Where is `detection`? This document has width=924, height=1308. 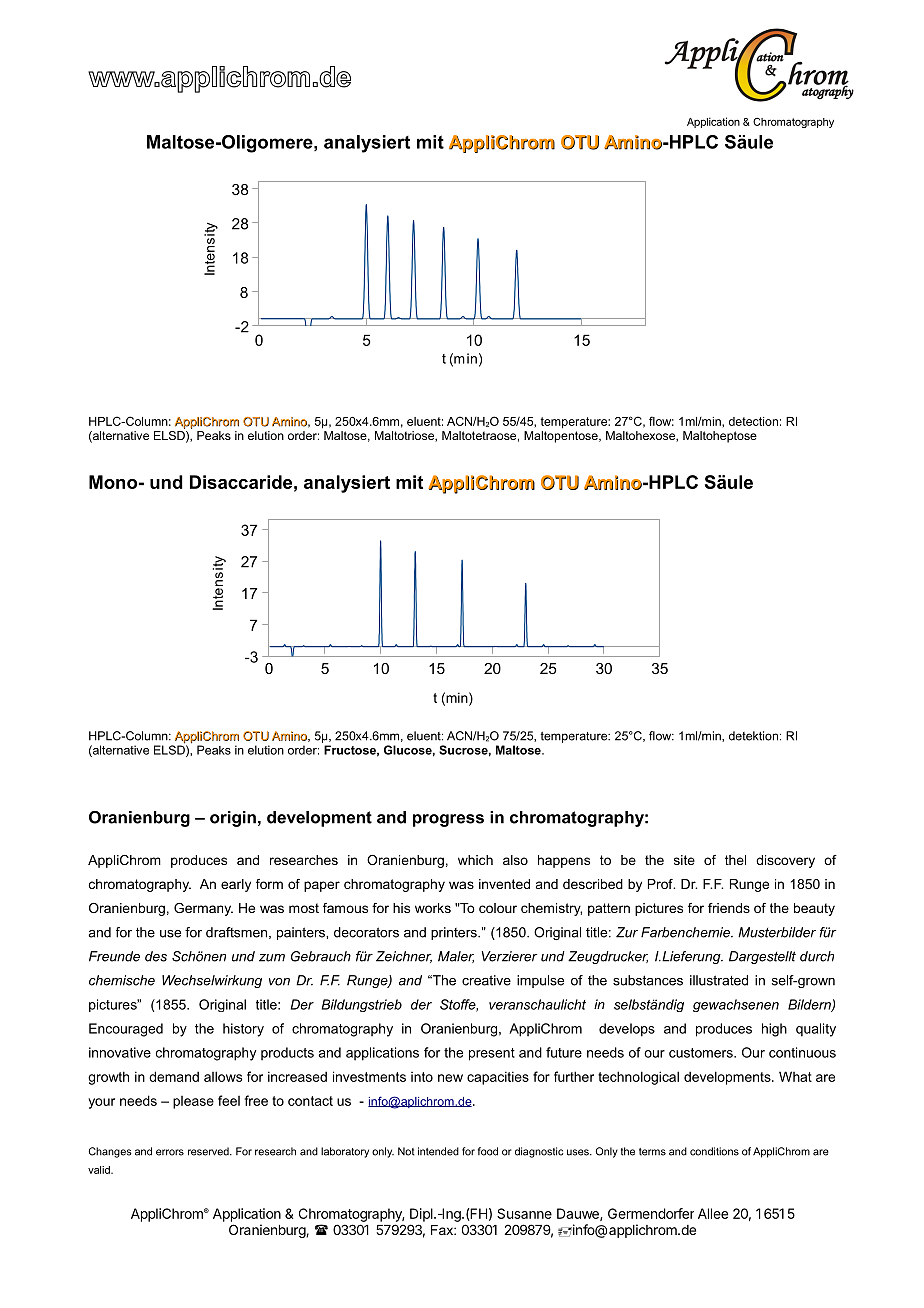
detection is located at coordinates (753, 421).
